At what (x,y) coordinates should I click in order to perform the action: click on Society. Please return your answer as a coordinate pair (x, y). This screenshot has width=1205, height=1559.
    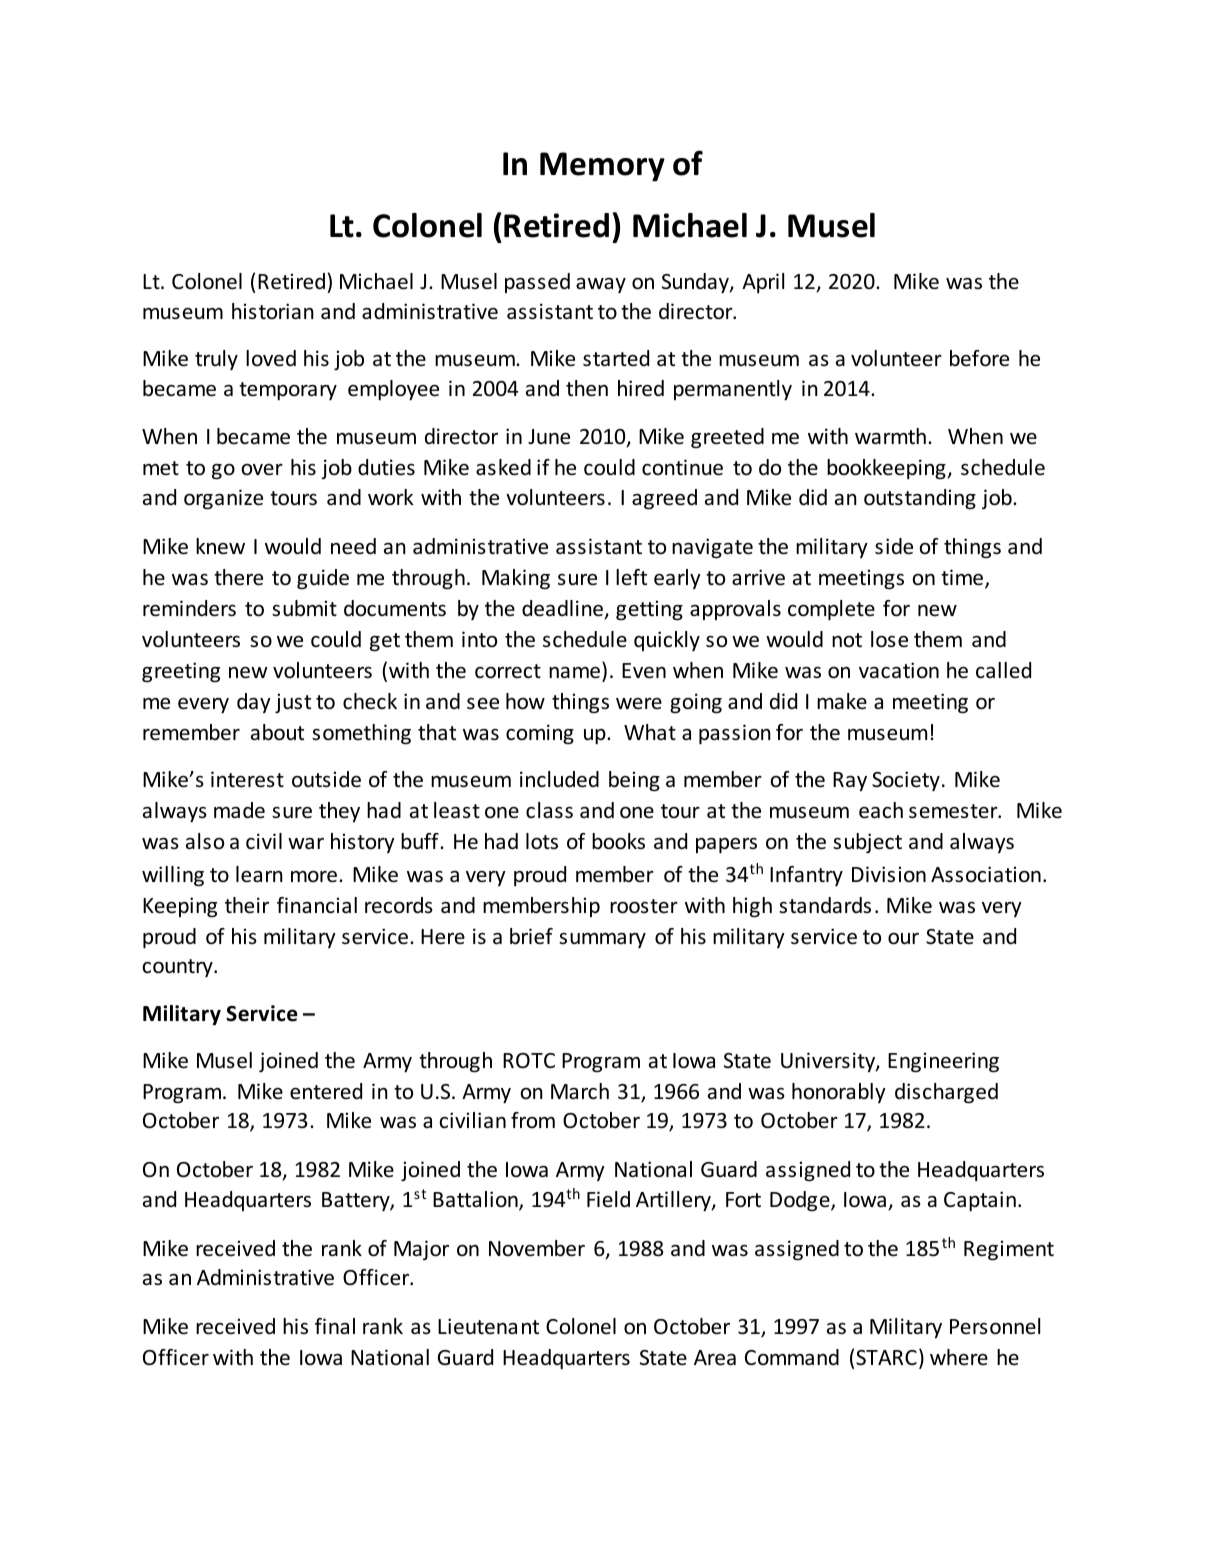
    Looking at the image, I should click on (906, 781).
